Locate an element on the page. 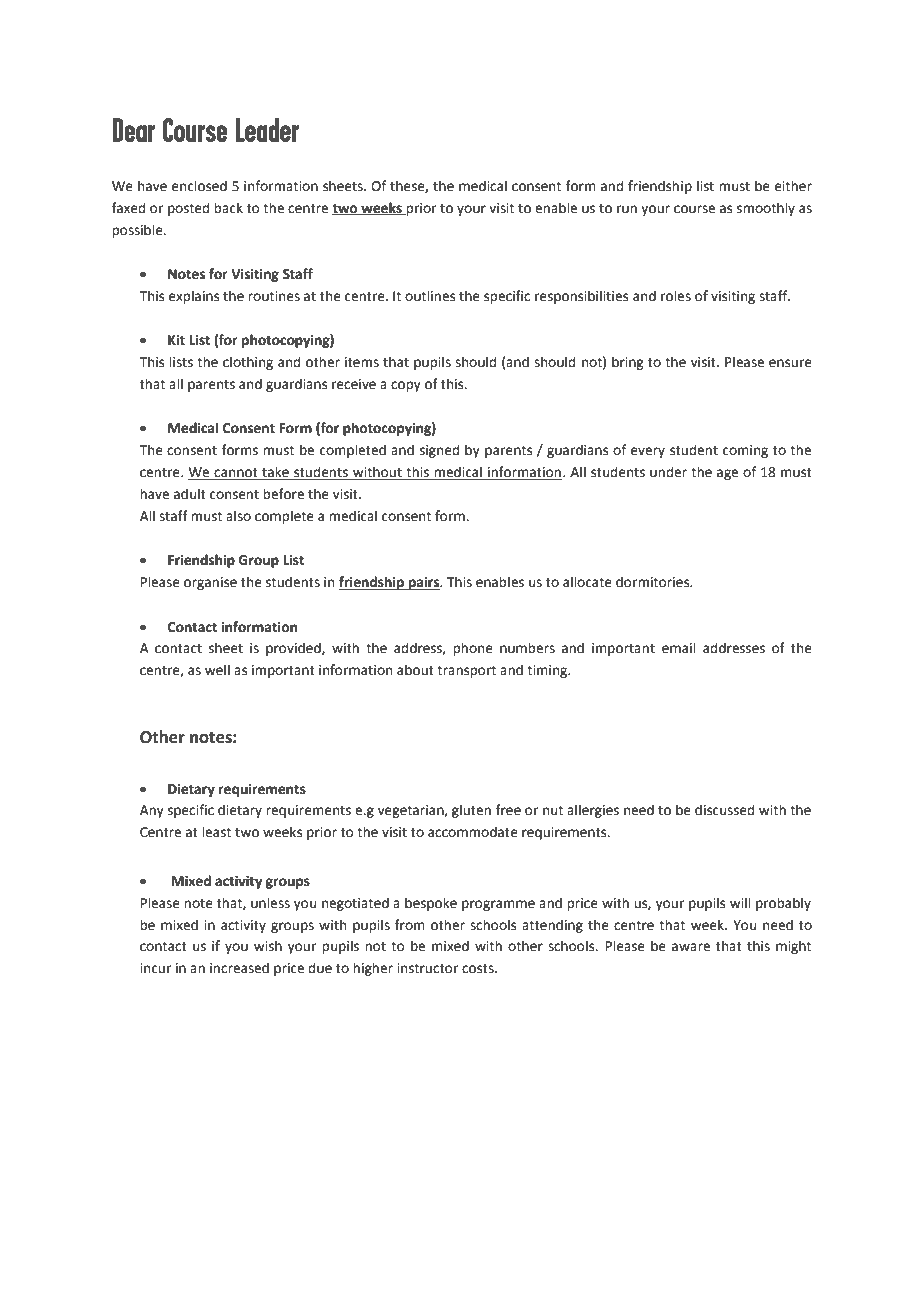  signed is located at coordinates (439, 451).
